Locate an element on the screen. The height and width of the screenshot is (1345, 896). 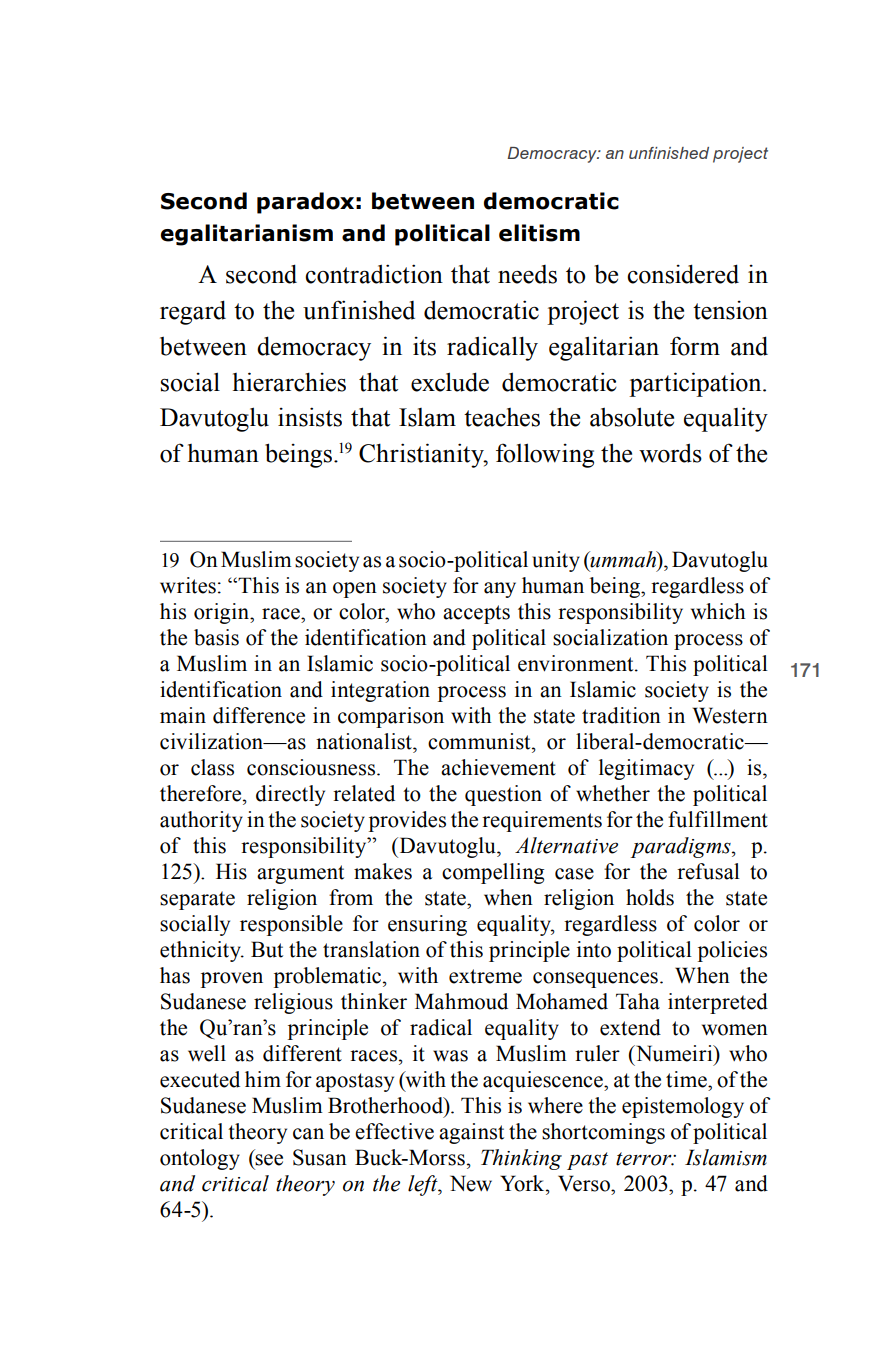
tradition is located at coordinates (621, 715).
